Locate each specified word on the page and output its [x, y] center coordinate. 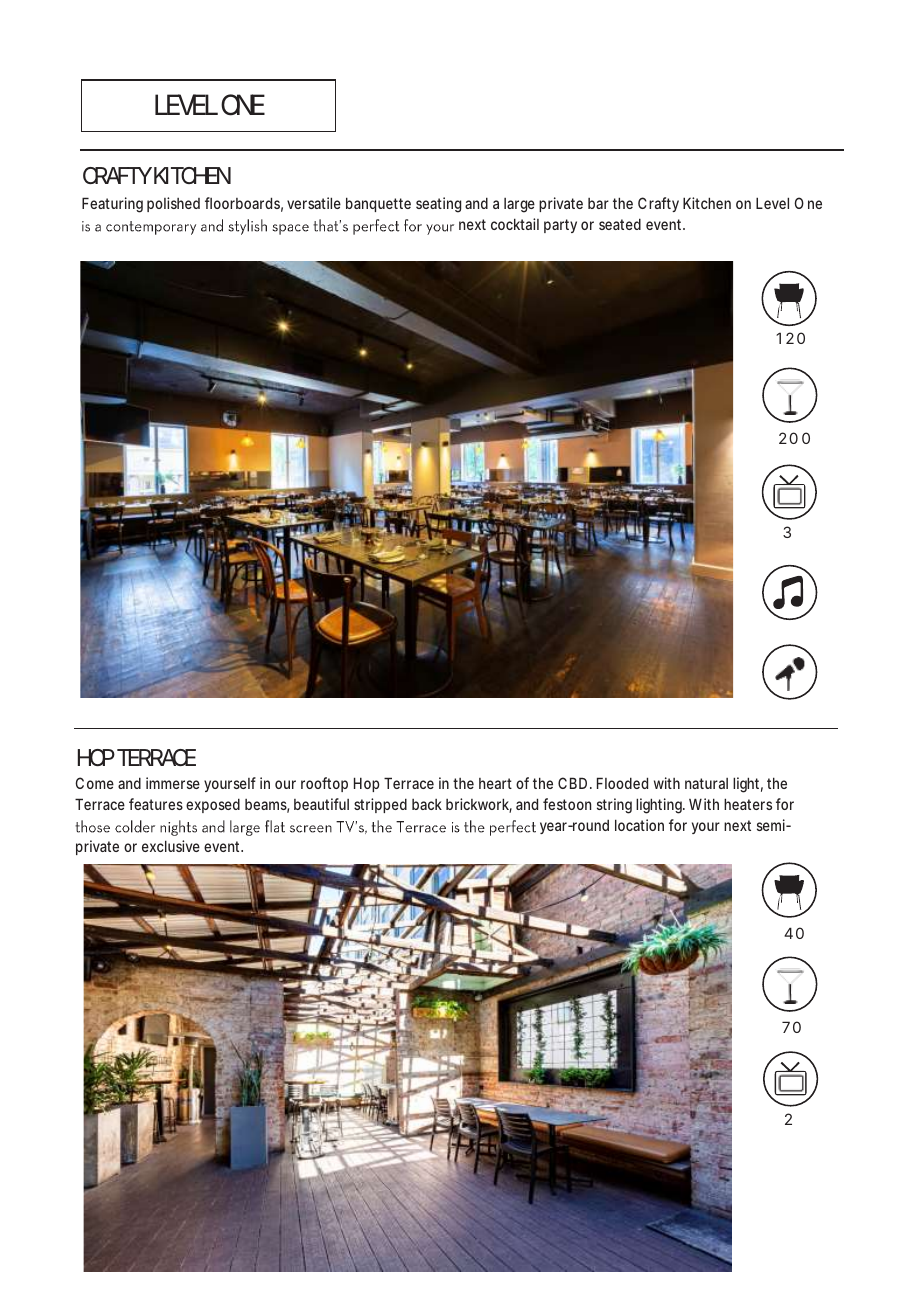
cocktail [515, 224]
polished [173, 204]
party [560, 226]
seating [438, 205]
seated [620, 224]
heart [495, 783]
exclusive [171, 846]
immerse [173, 783]
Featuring [112, 205]
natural [706, 783]
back [427, 804]
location [639, 825]
